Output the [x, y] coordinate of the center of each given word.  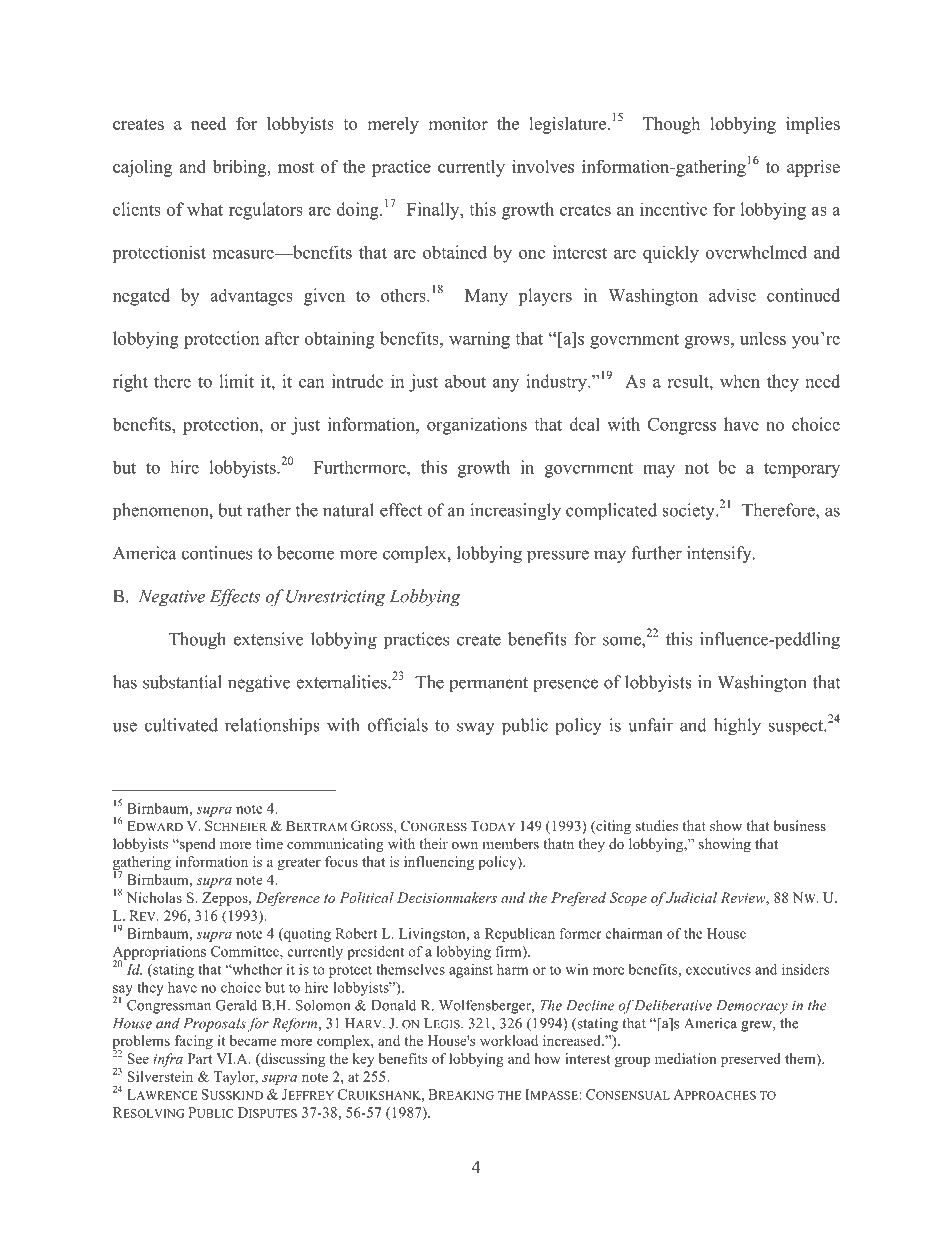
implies [813, 125]
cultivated [181, 725]
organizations [477, 426]
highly [737, 727]
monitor [458, 123]
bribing [241, 168]
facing [194, 1042]
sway [476, 729]
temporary [802, 470]
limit [236, 381]
